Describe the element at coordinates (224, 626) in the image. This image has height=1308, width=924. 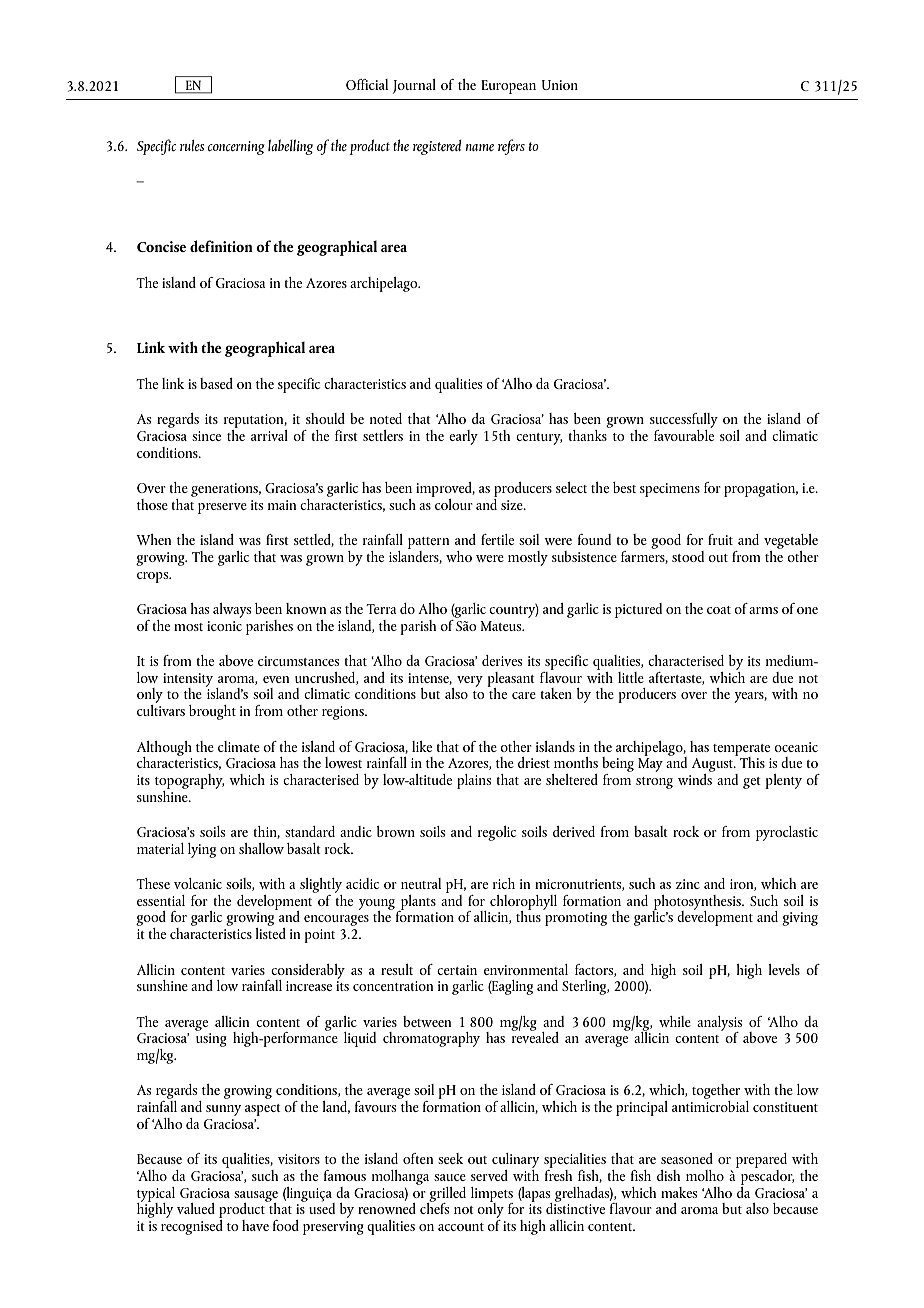
I see `iconic` at that location.
